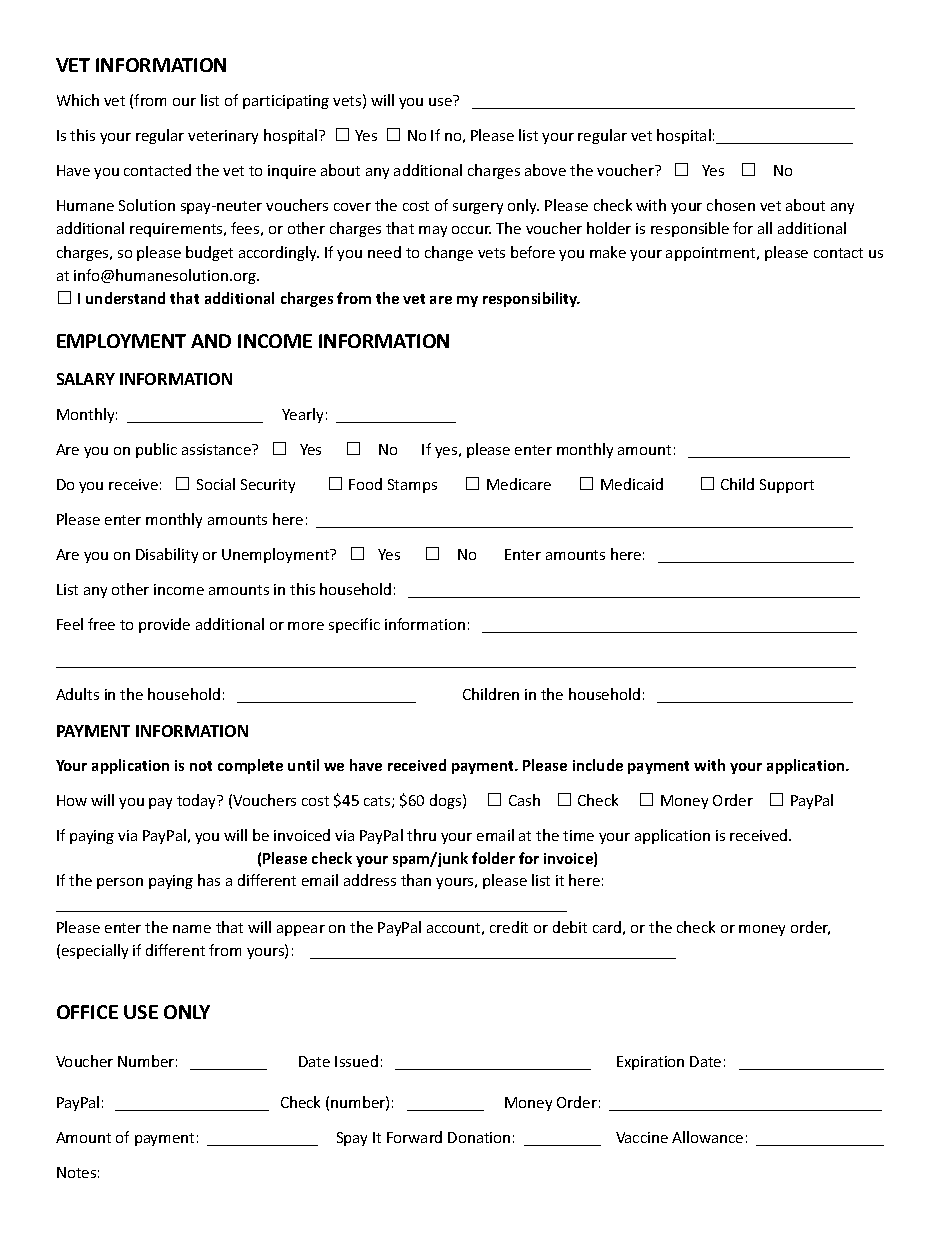  Describe the element at coordinates (167, 555) in the document. I see `Disability` at that location.
